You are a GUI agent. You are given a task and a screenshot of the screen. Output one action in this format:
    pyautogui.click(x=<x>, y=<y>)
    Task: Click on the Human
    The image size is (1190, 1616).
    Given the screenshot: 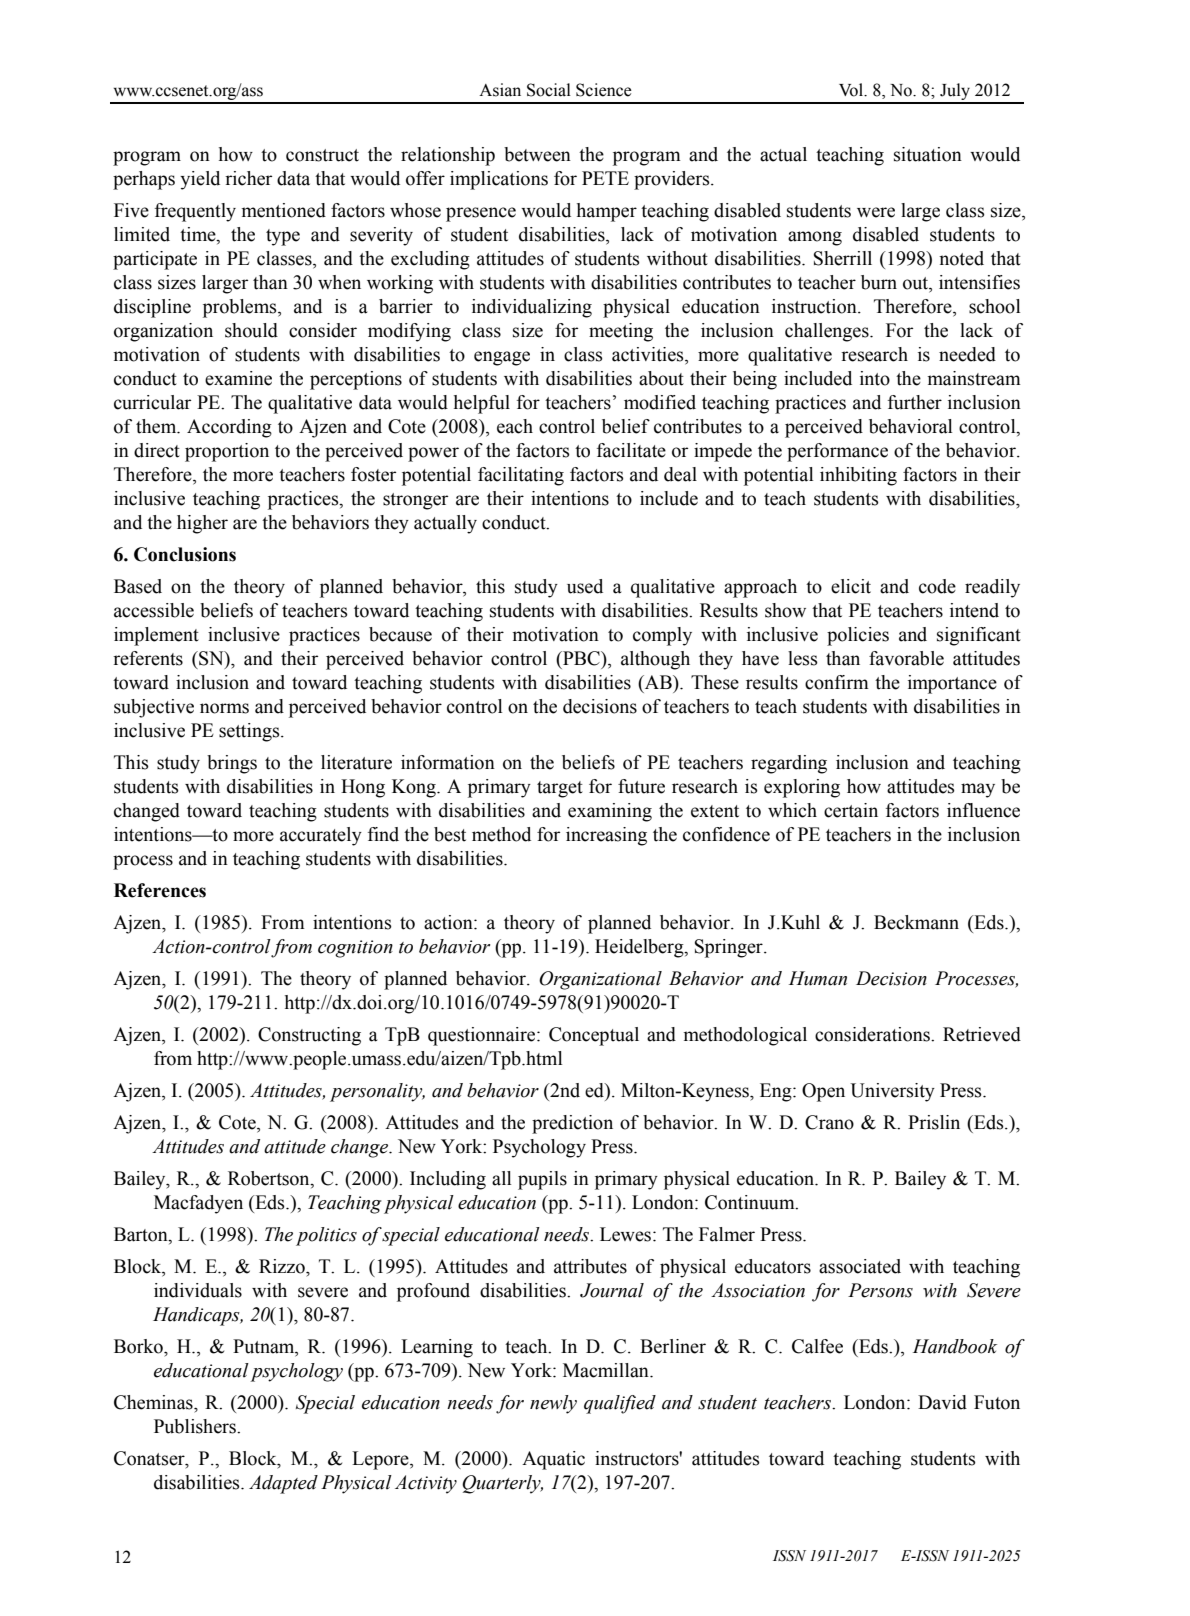 What is the action you would take?
    pyautogui.click(x=818, y=978)
